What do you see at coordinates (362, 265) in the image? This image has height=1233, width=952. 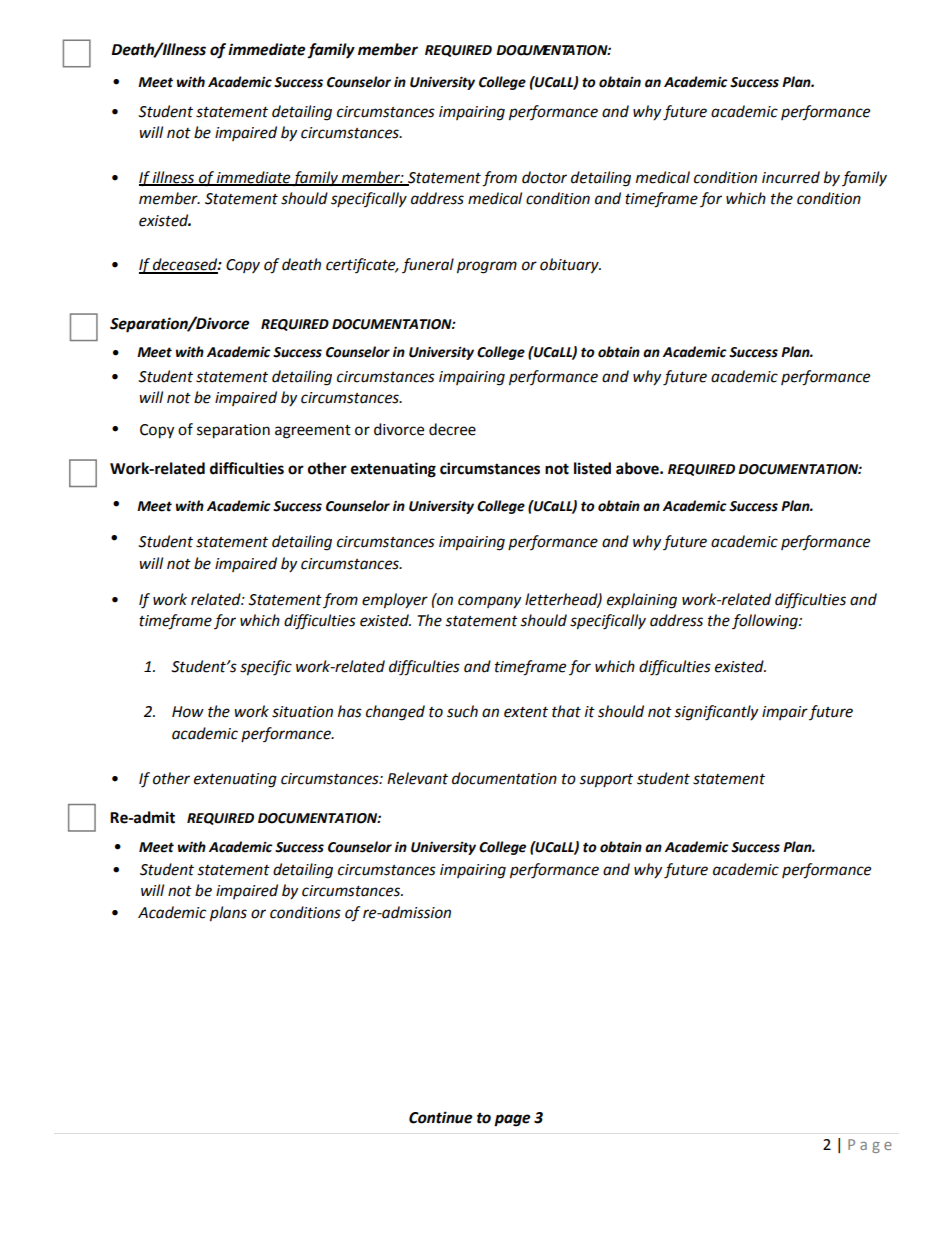 I see `certificate` at bounding box center [362, 265].
